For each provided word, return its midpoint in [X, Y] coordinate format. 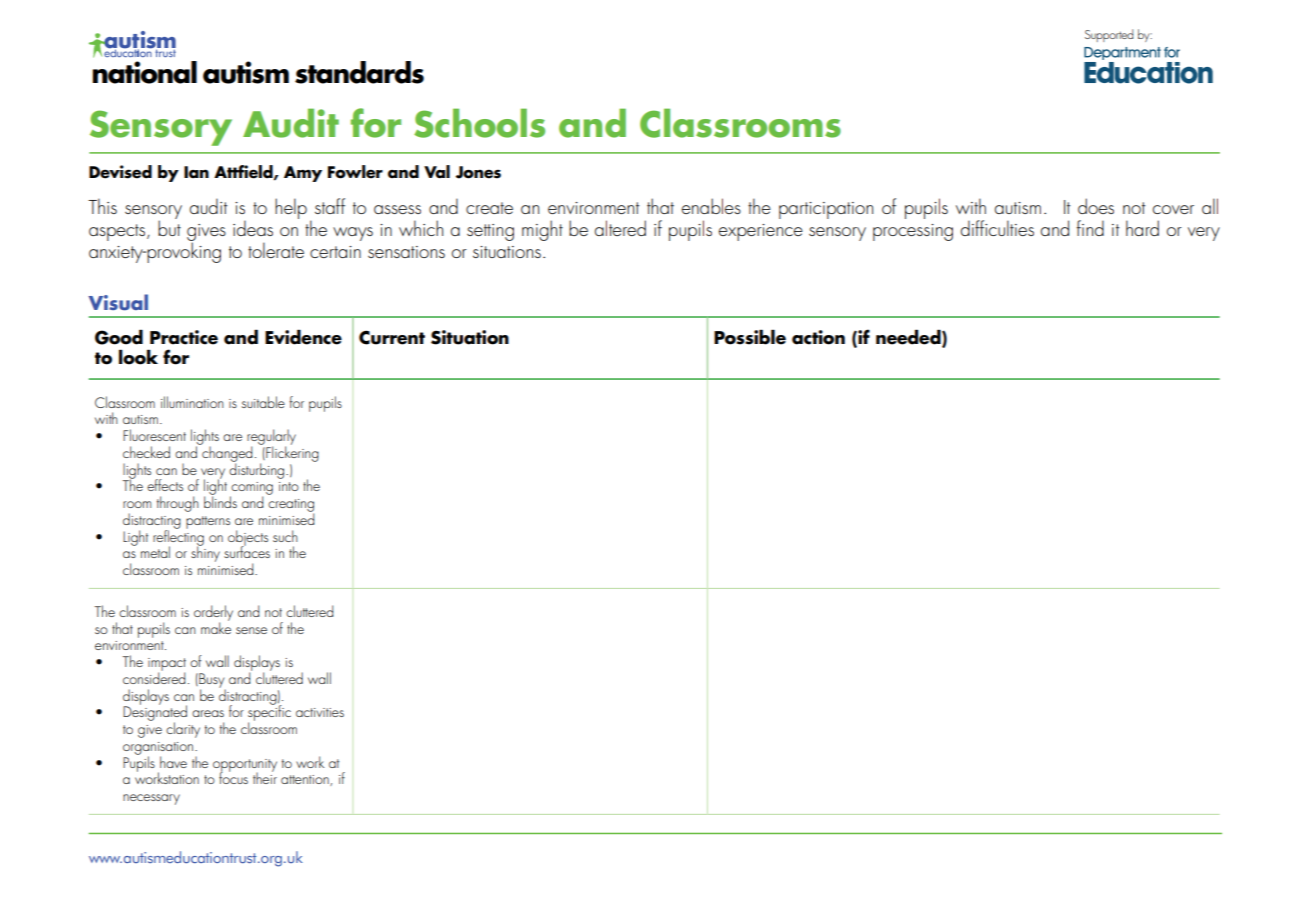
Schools [479, 123]
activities [320, 712]
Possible [750, 337]
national [145, 72]
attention [306, 780]
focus [233, 777]
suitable [263, 402]
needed [909, 338]
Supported [1109, 35]
